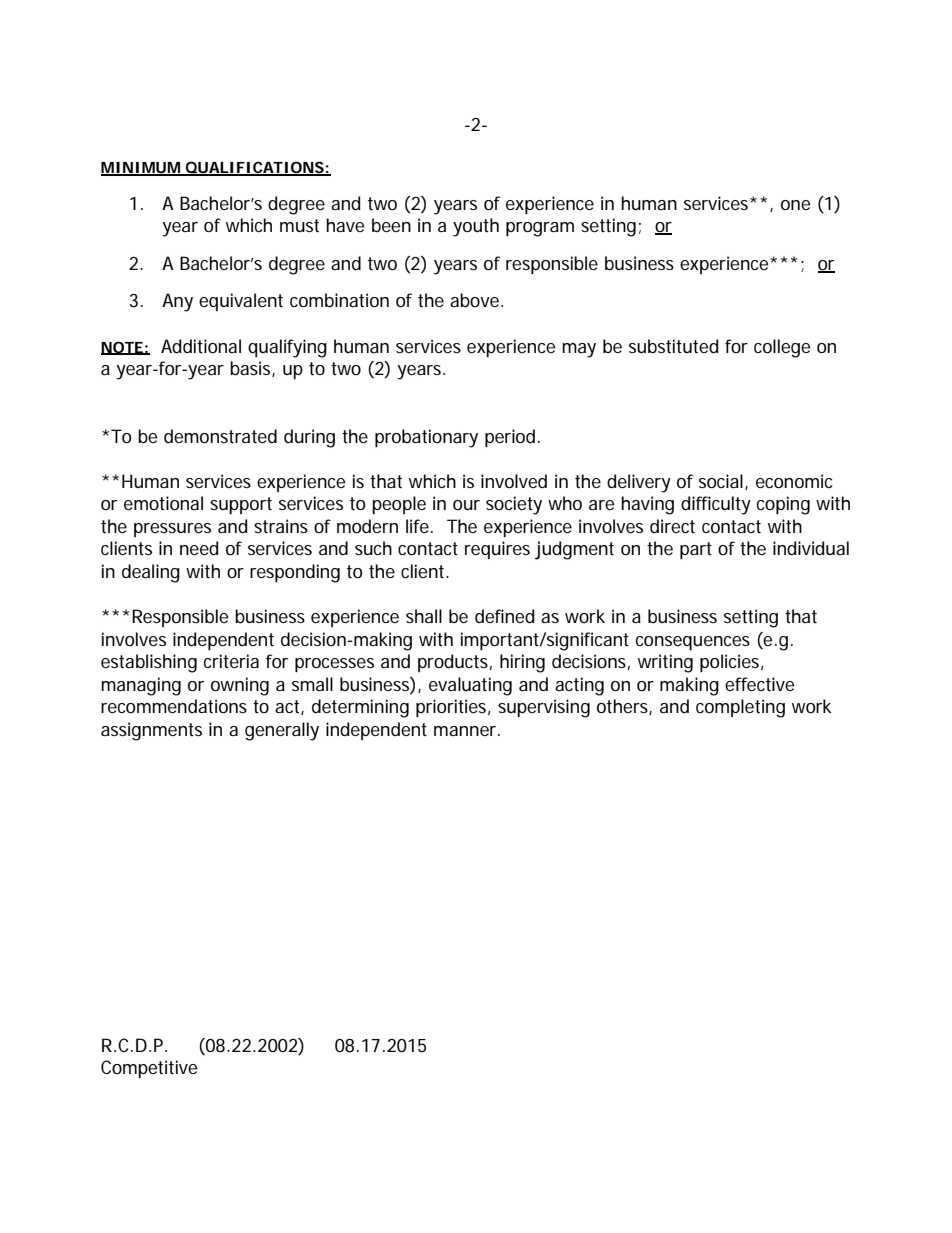 The image size is (952, 1233). I want to click on college, so click(782, 348).
